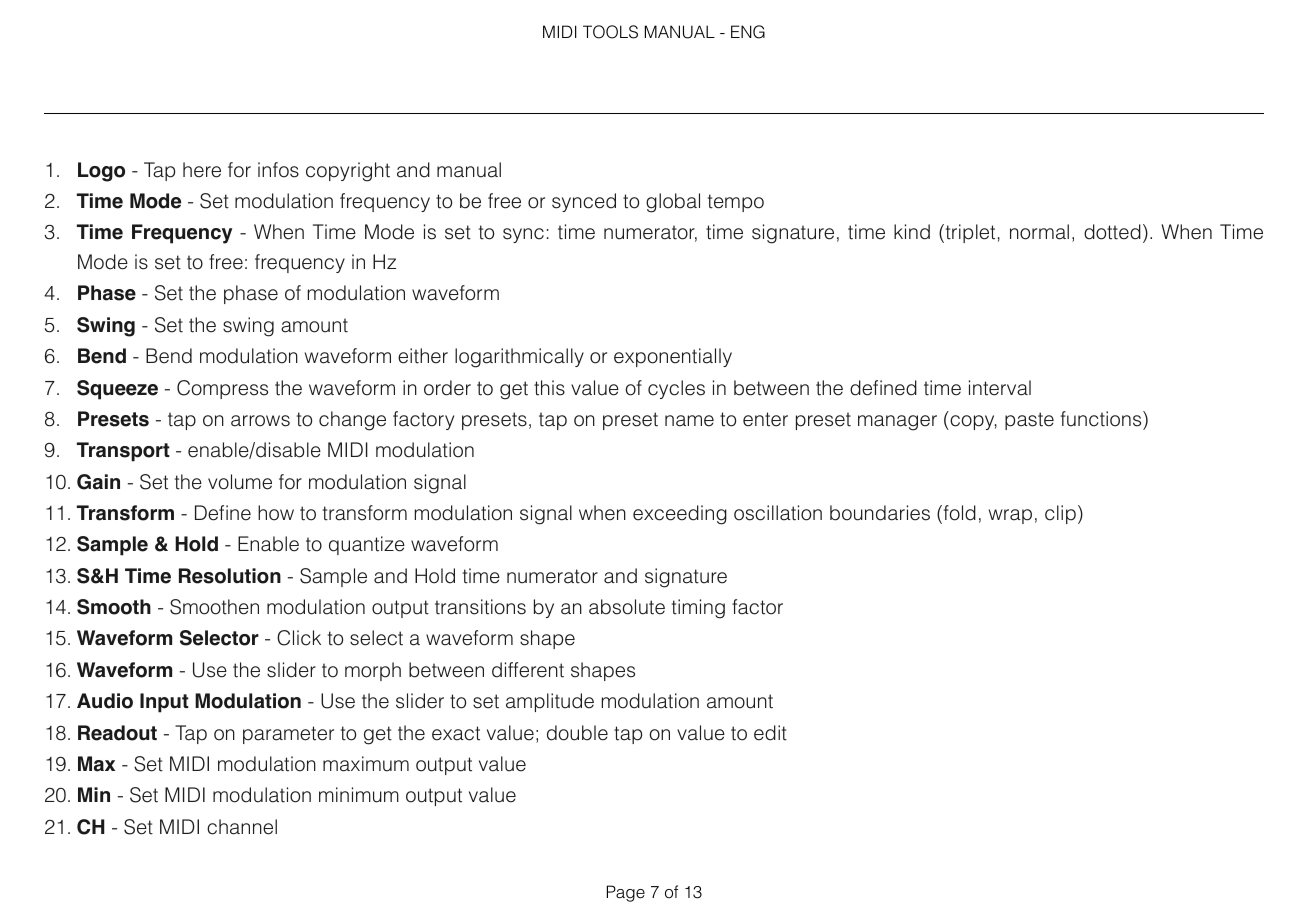 The image size is (1308, 924). What do you see at coordinates (549, 388) in the screenshot?
I see `this` at bounding box center [549, 388].
